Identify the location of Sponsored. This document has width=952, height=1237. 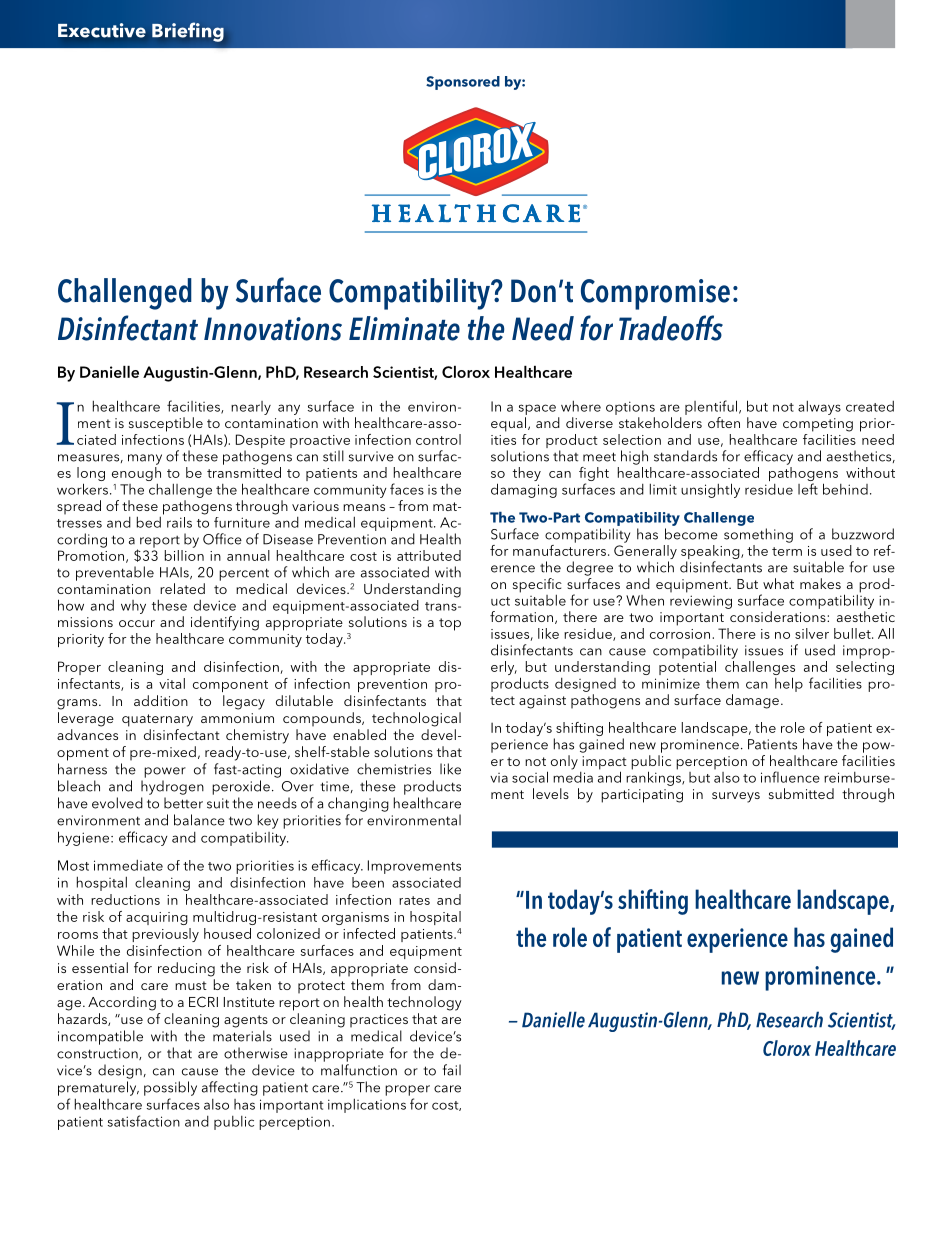
(463, 83).
